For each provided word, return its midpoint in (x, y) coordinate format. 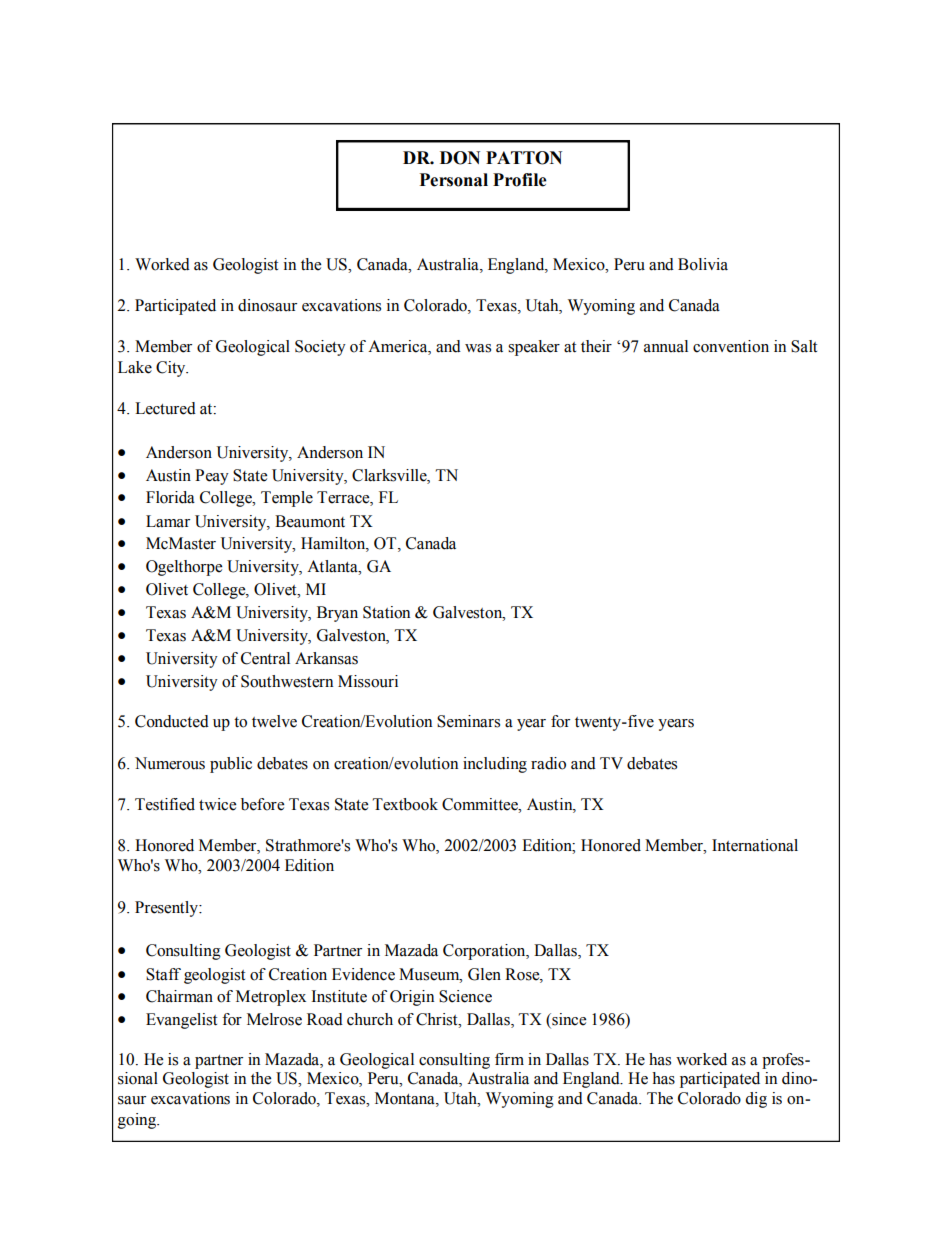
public (231, 765)
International (755, 845)
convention (731, 346)
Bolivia (703, 264)
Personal (454, 180)
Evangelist (181, 1021)
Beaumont (310, 521)
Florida (170, 497)
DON (460, 158)
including (495, 765)
